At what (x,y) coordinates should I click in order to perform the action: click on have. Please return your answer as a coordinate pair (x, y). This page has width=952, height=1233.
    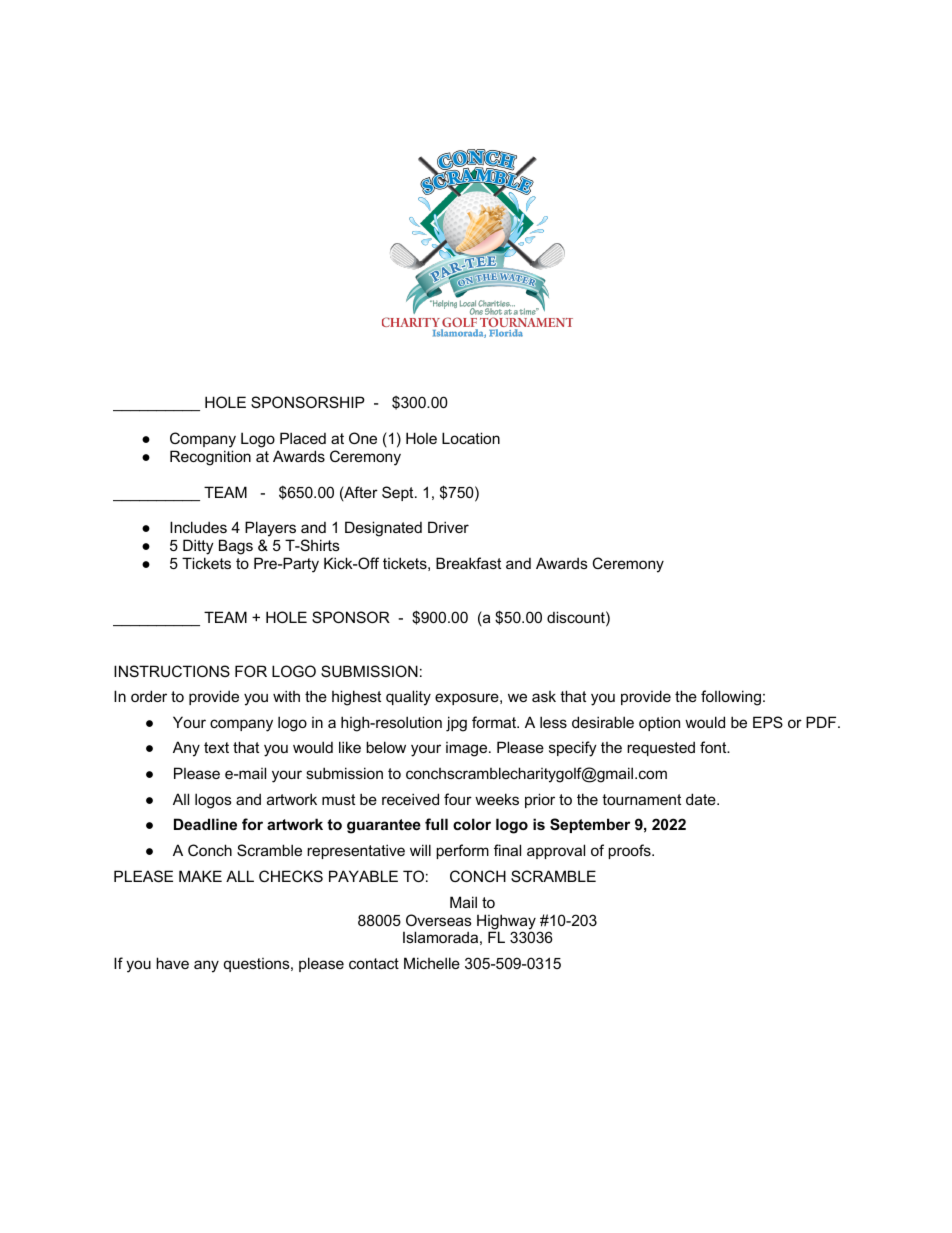
    Looking at the image, I should click on (172, 963).
